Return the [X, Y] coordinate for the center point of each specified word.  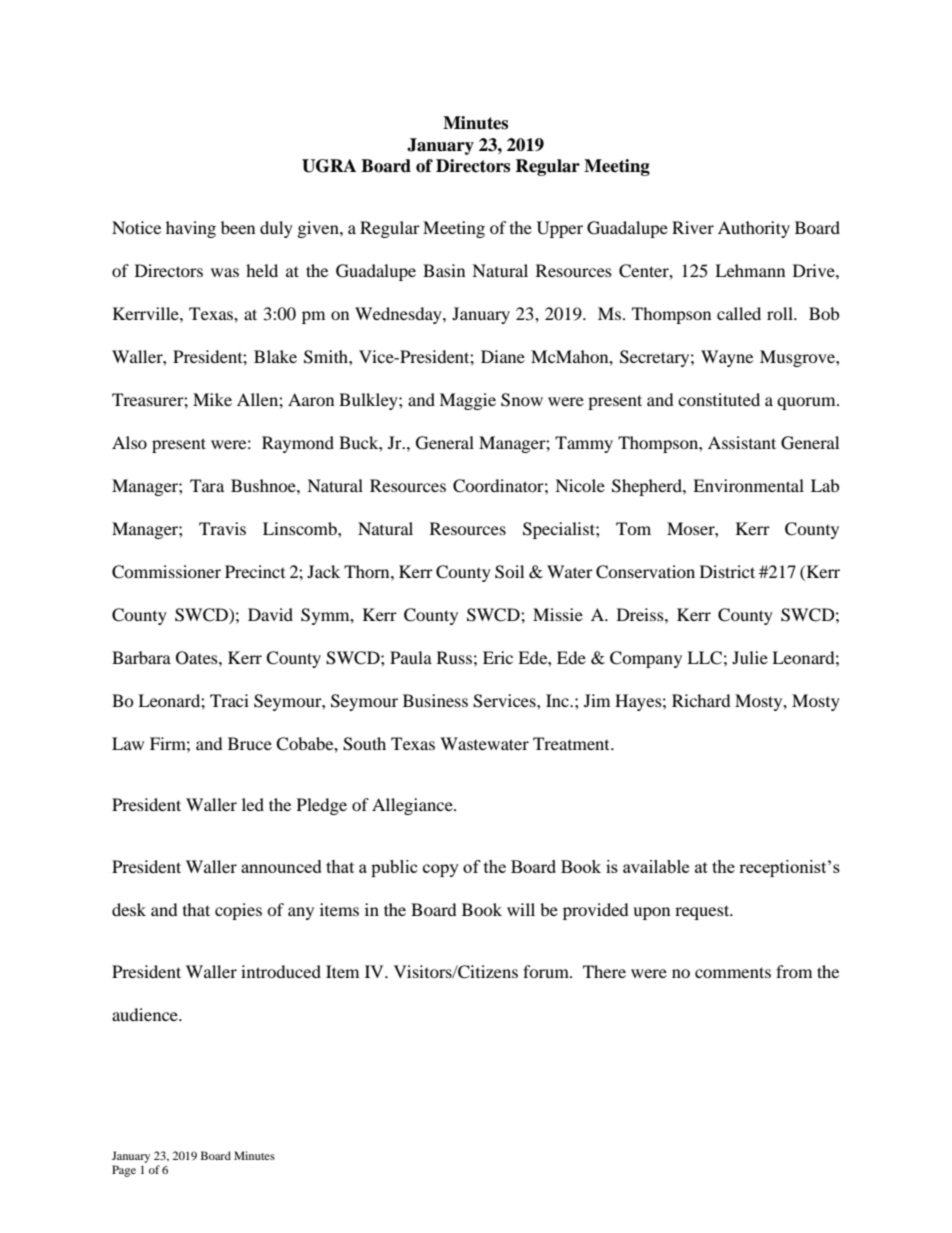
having [191, 229]
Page [124, 1171]
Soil [509, 572]
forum [547, 971]
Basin [444, 270]
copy [441, 870]
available [656, 866]
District [727, 571]
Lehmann [750, 270]
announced [281, 866]
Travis [222, 528]
